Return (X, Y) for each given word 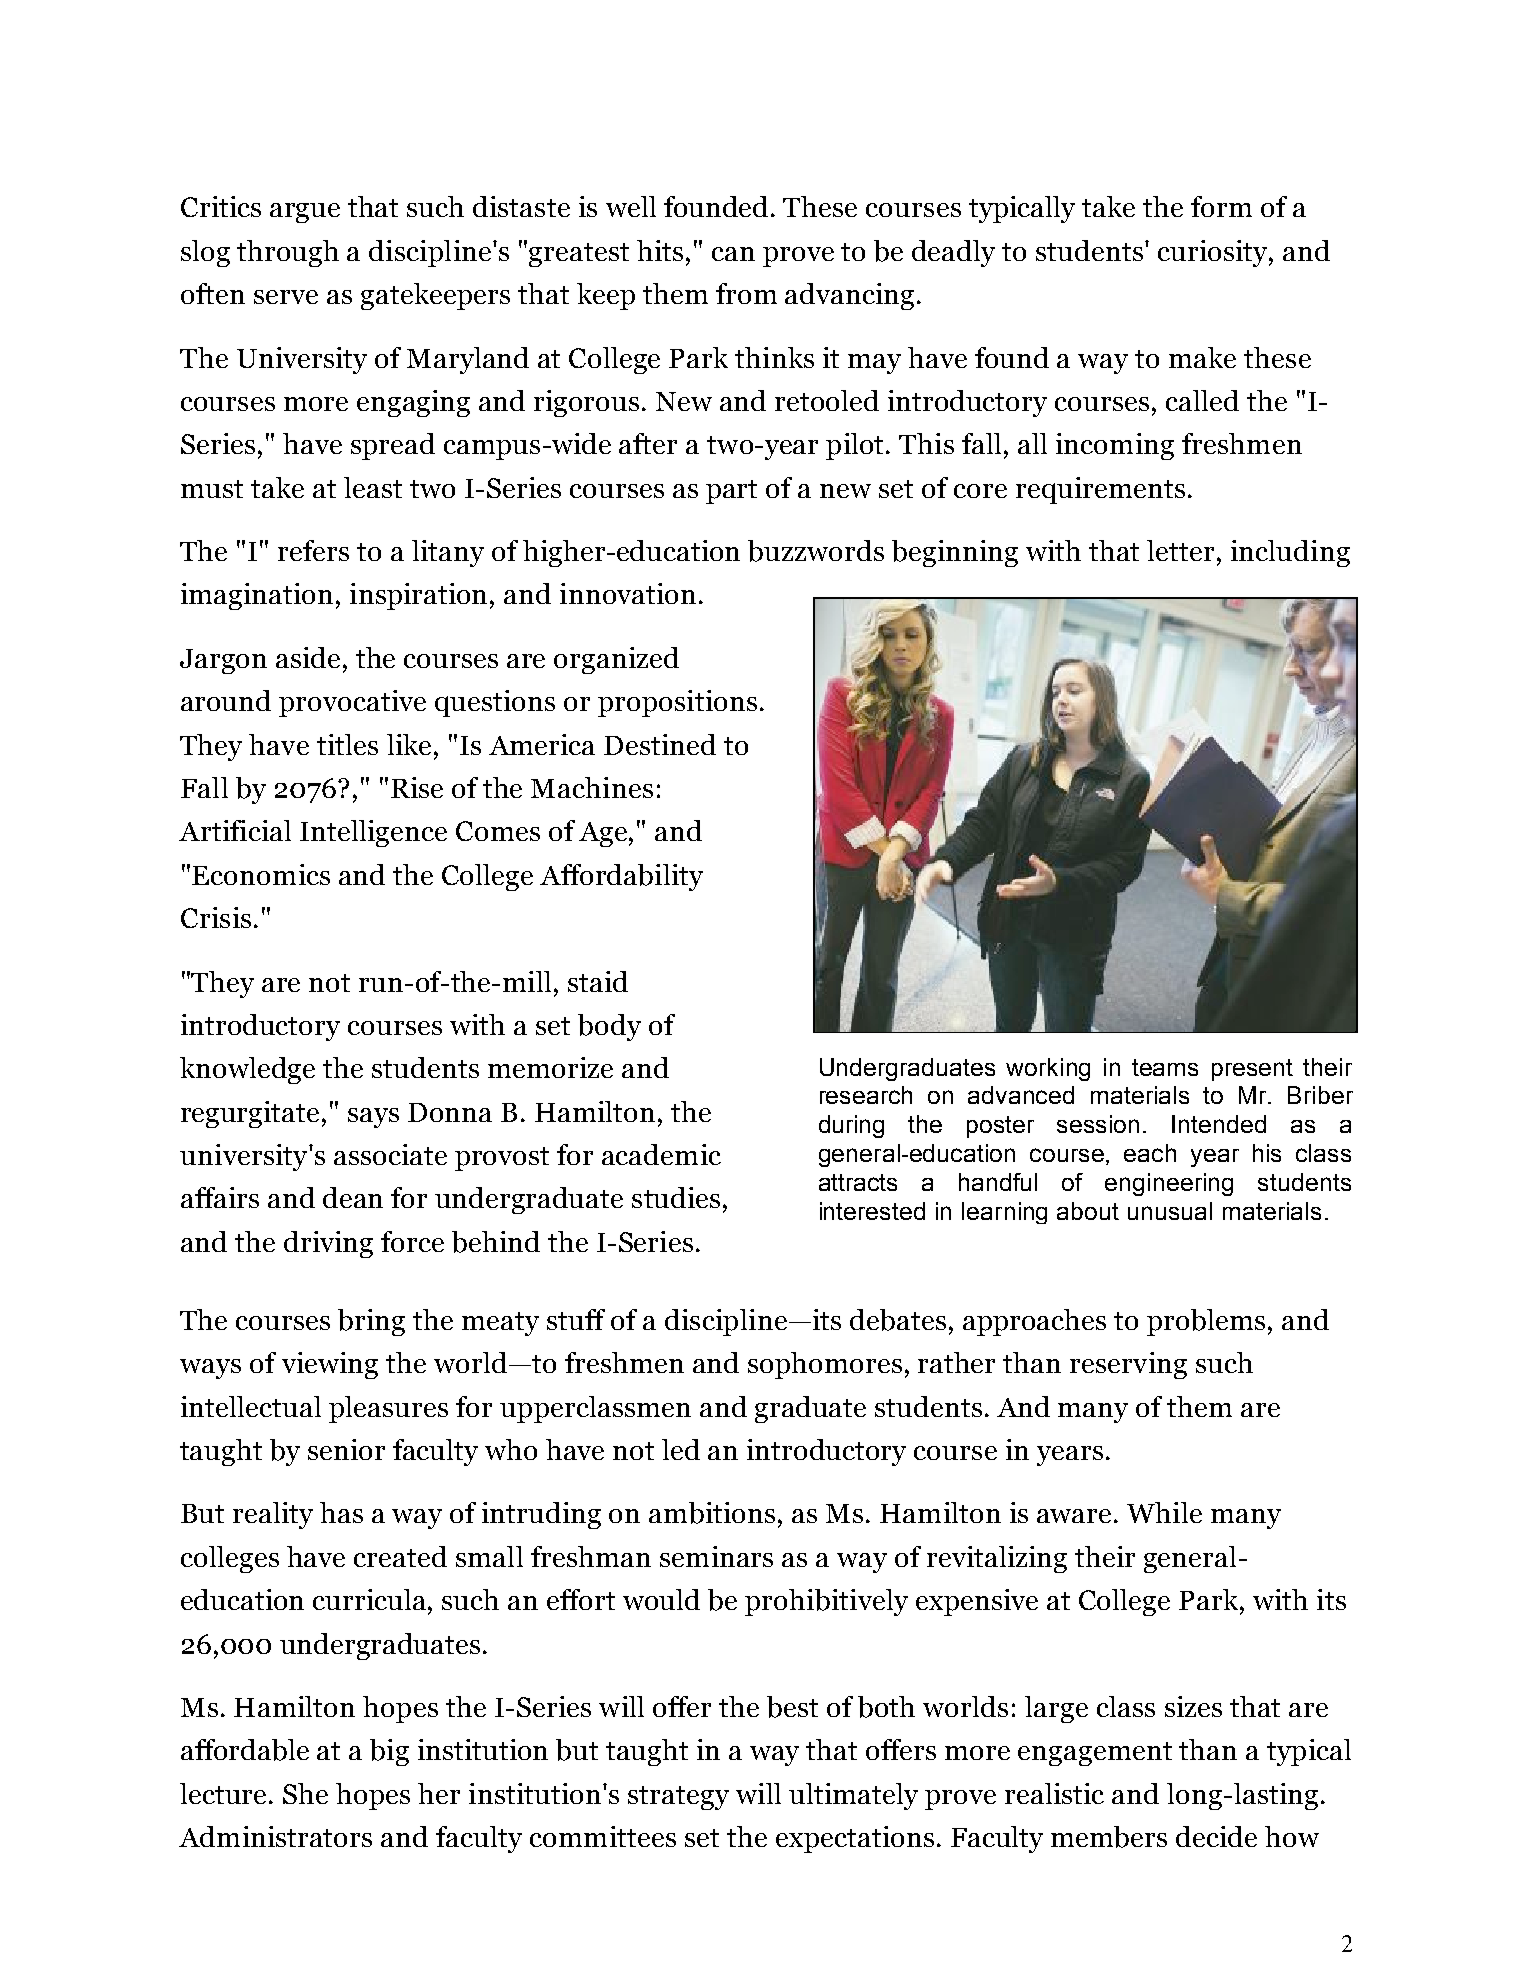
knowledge (247, 1070)
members (1109, 1837)
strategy (678, 1798)
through (288, 253)
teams (1165, 1067)
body (609, 1027)
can (733, 254)
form (1221, 206)
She (305, 1793)
